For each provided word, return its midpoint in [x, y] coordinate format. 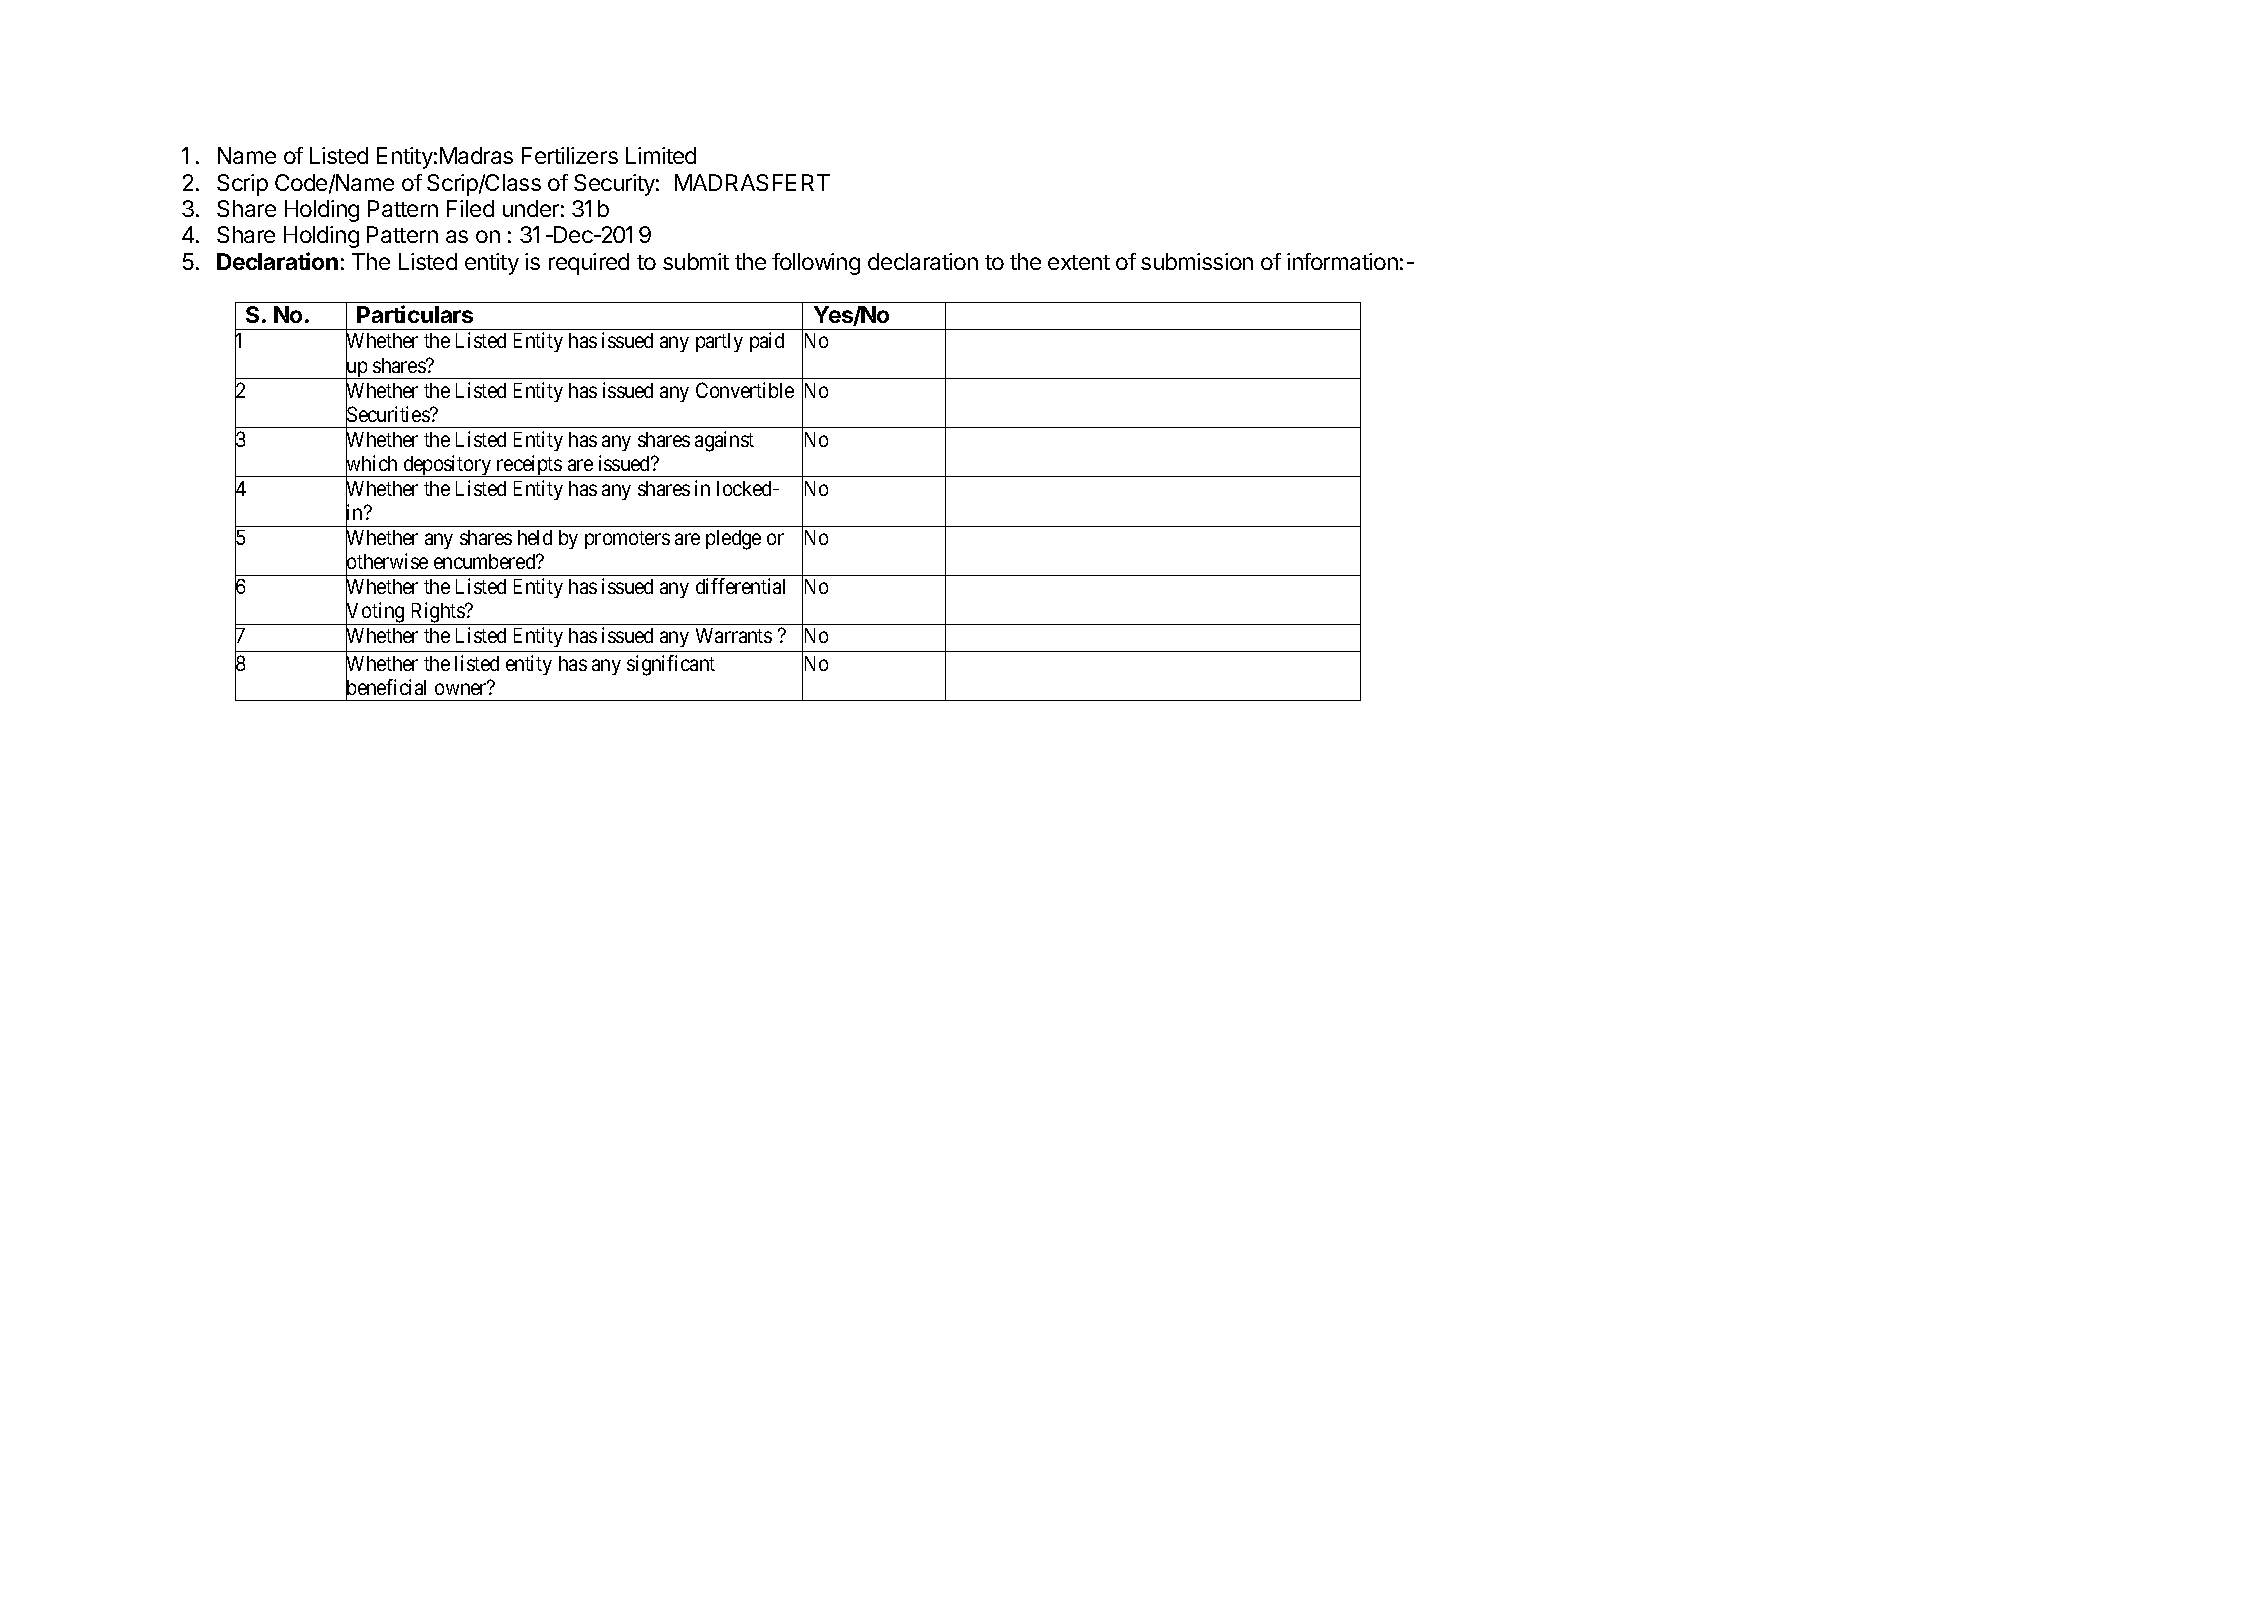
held [535, 537]
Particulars [415, 314]
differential [740, 586]
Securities [388, 415]
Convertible [745, 390]
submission [1197, 261]
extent [1079, 262]
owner [461, 689]
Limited [661, 155]
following [816, 264]
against [724, 441]
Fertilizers [570, 155]
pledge [733, 540]
